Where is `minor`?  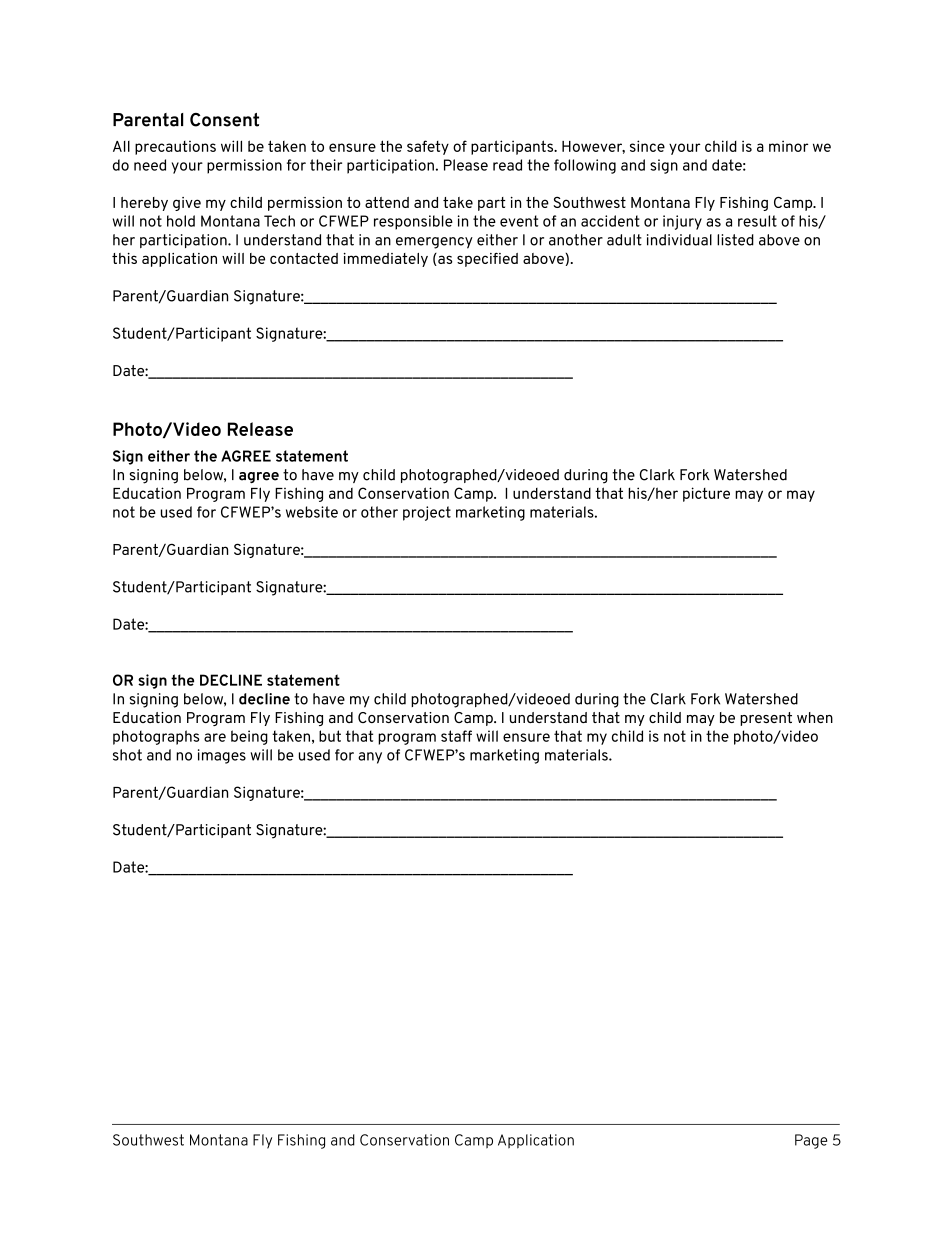 minor is located at coordinates (788, 146).
